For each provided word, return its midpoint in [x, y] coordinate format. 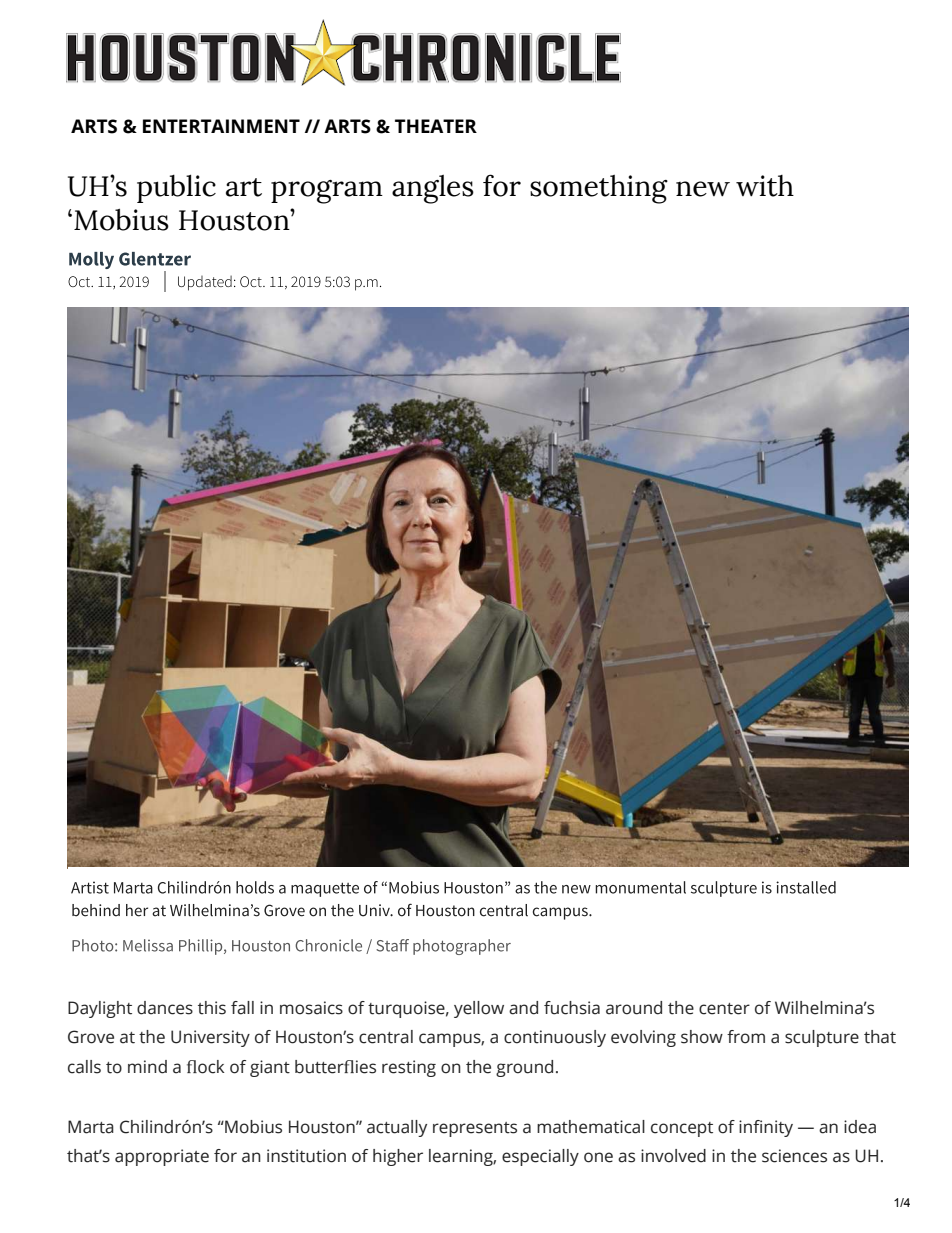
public [176, 188]
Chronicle [328, 945]
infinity [766, 1128]
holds [255, 887]
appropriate [162, 1157]
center [724, 1009]
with [765, 186]
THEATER [436, 126]
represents [475, 1129]
